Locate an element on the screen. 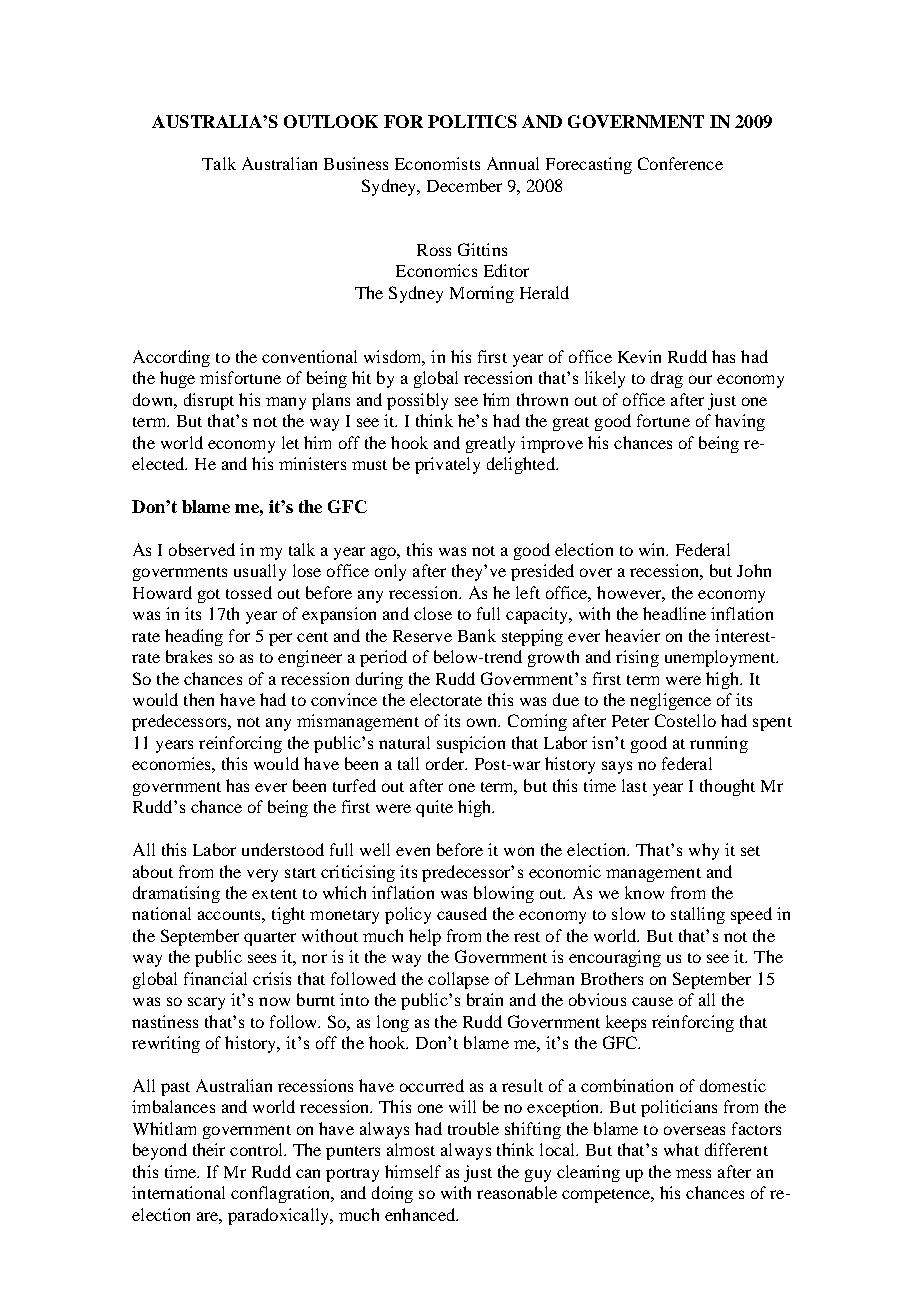 The width and height of the screenshot is (924, 1308). quite is located at coordinates (434, 808).
